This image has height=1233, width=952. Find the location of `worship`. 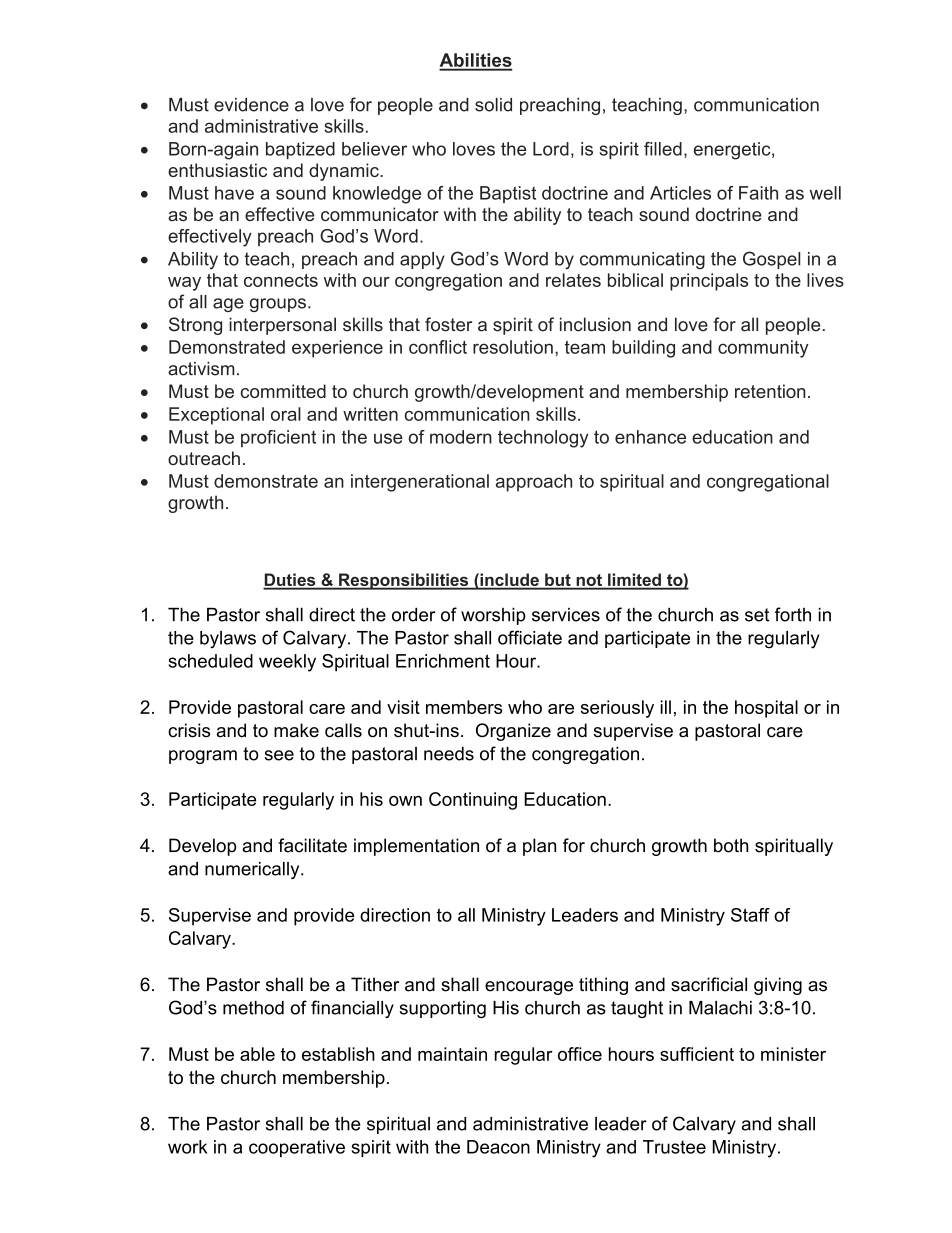

worship is located at coordinates (493, 616).
